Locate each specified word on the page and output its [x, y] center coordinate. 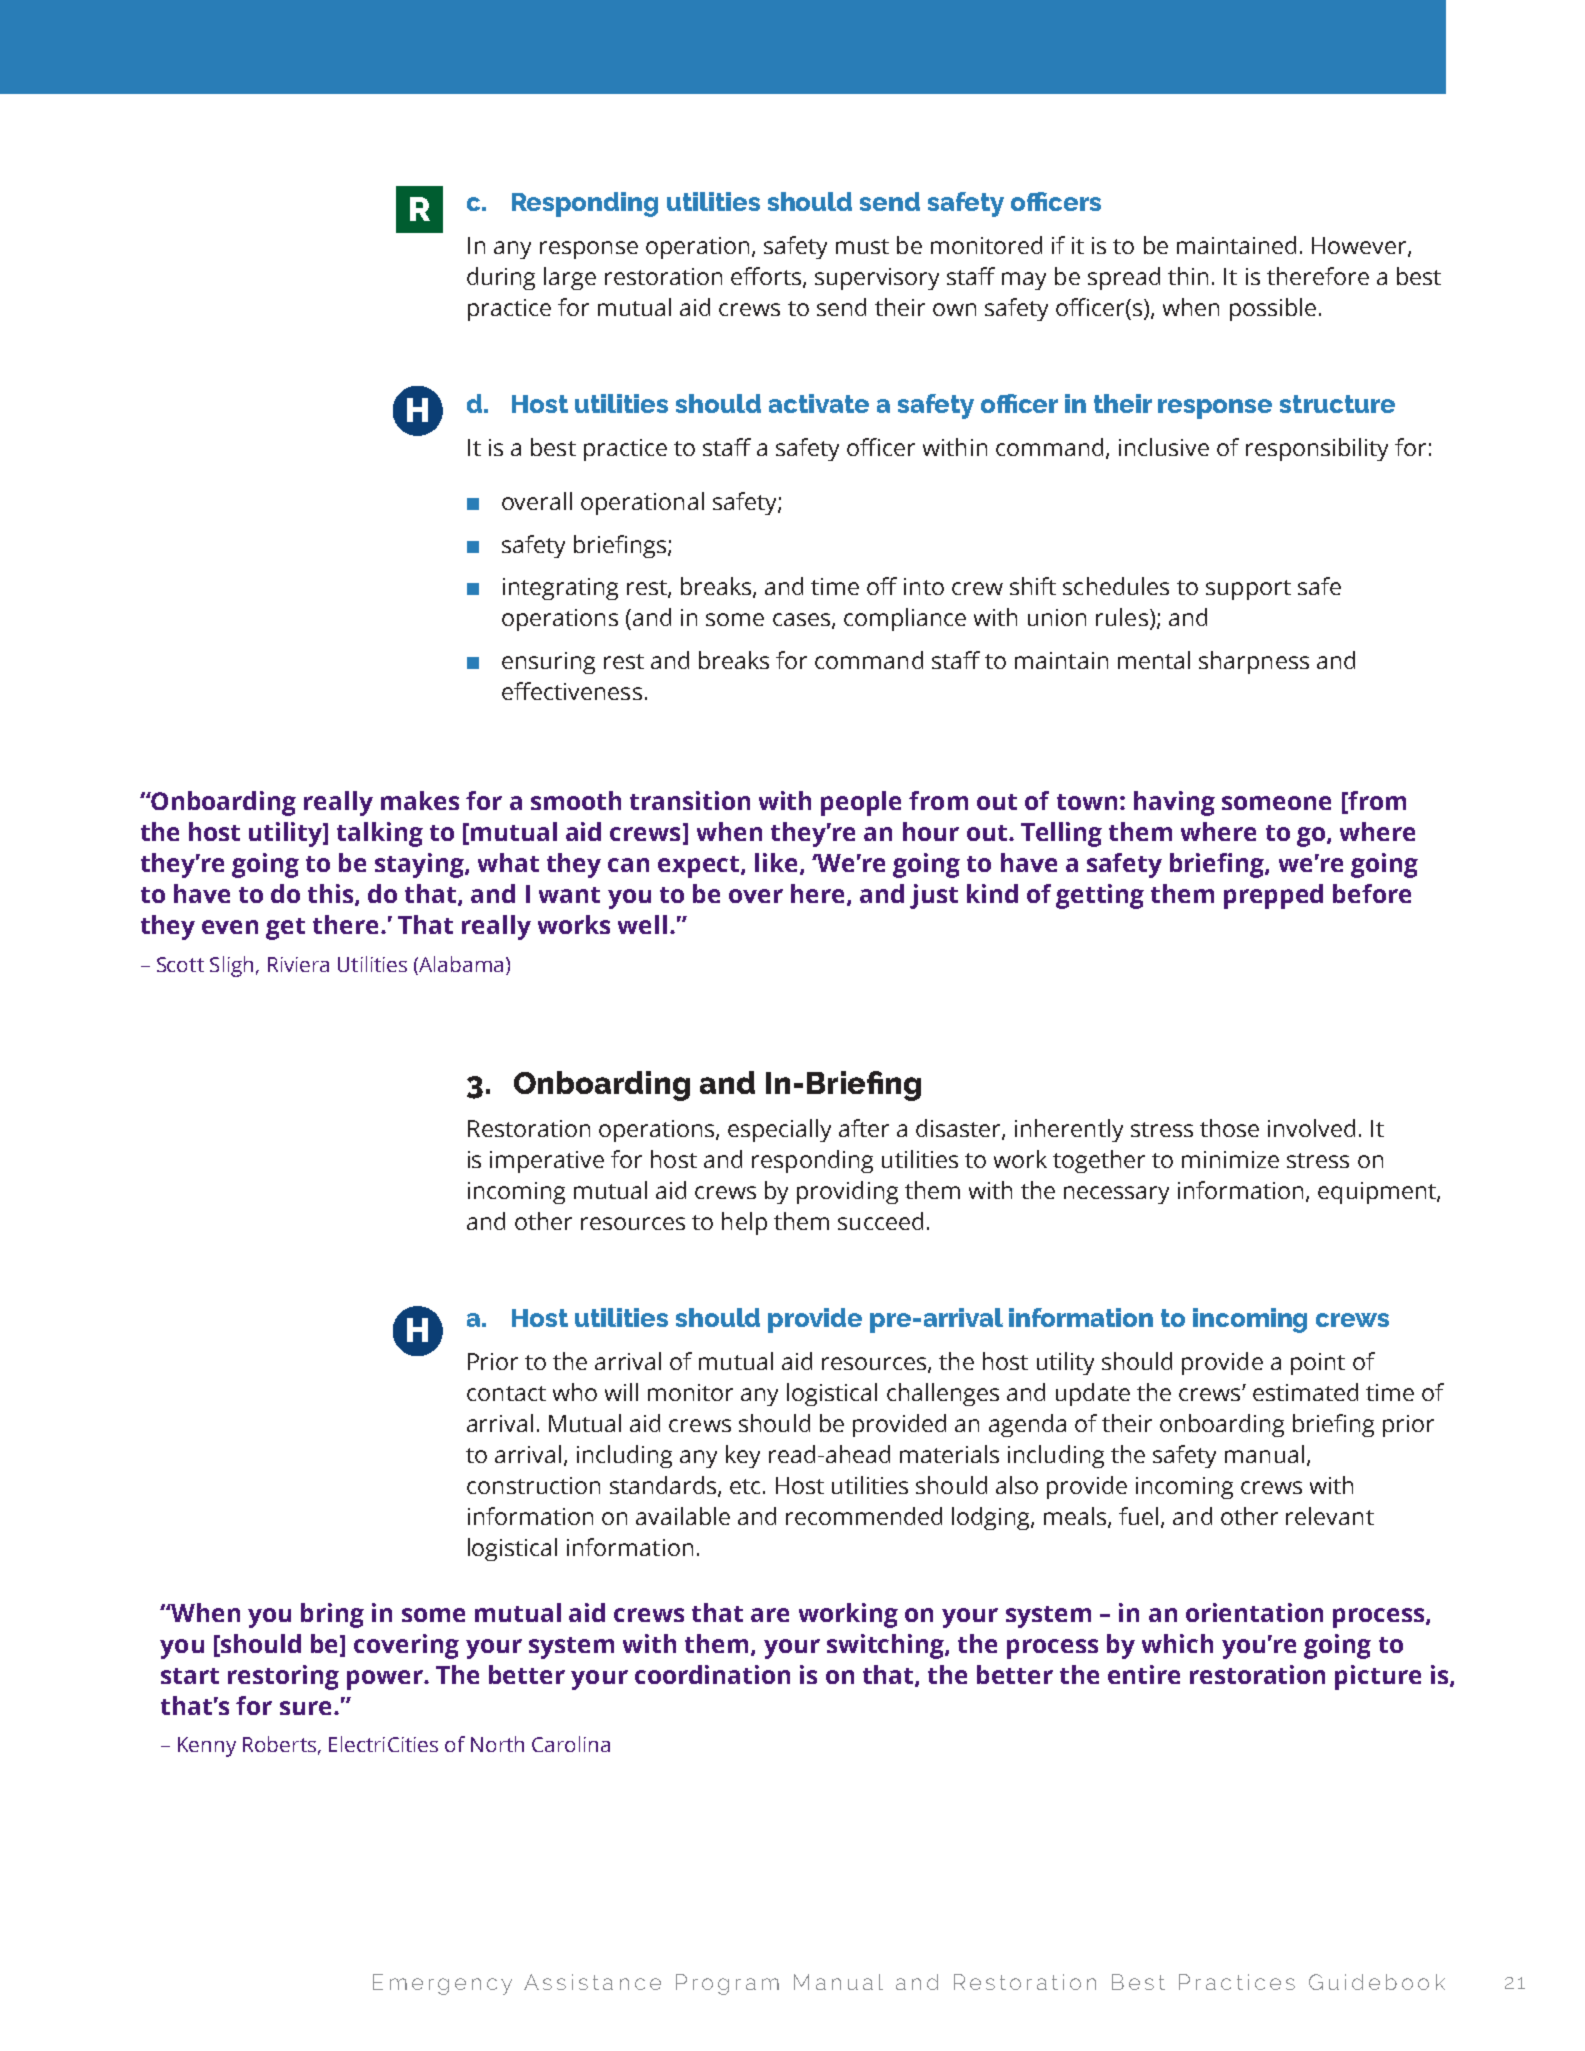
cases [801, 619]
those [1229, 1128]
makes [420, 800]
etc [745, 1486]
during [501, 278]
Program [727, 1984]
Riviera [298, 964]
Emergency [442, 1984]
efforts [767, 277]
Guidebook [1377, 1982]
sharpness [1254, 662]
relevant [1330, 1516]
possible [1273, 309]
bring [332, 1615]
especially [779, 1130]
